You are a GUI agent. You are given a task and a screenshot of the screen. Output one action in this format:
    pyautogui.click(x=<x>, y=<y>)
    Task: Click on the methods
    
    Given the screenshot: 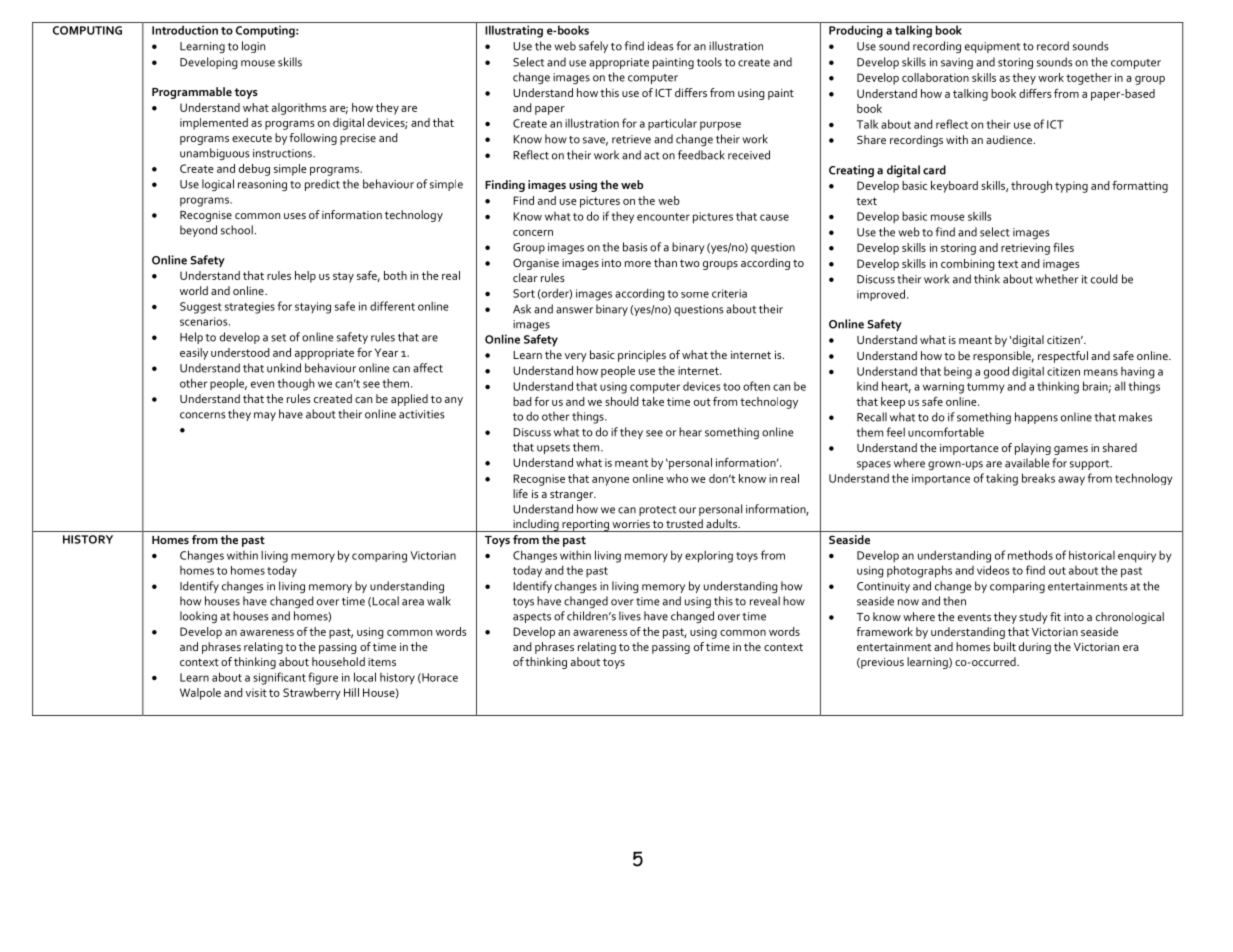 What is the action you would take?
    pyautogui.click(x=1030, y=555)
